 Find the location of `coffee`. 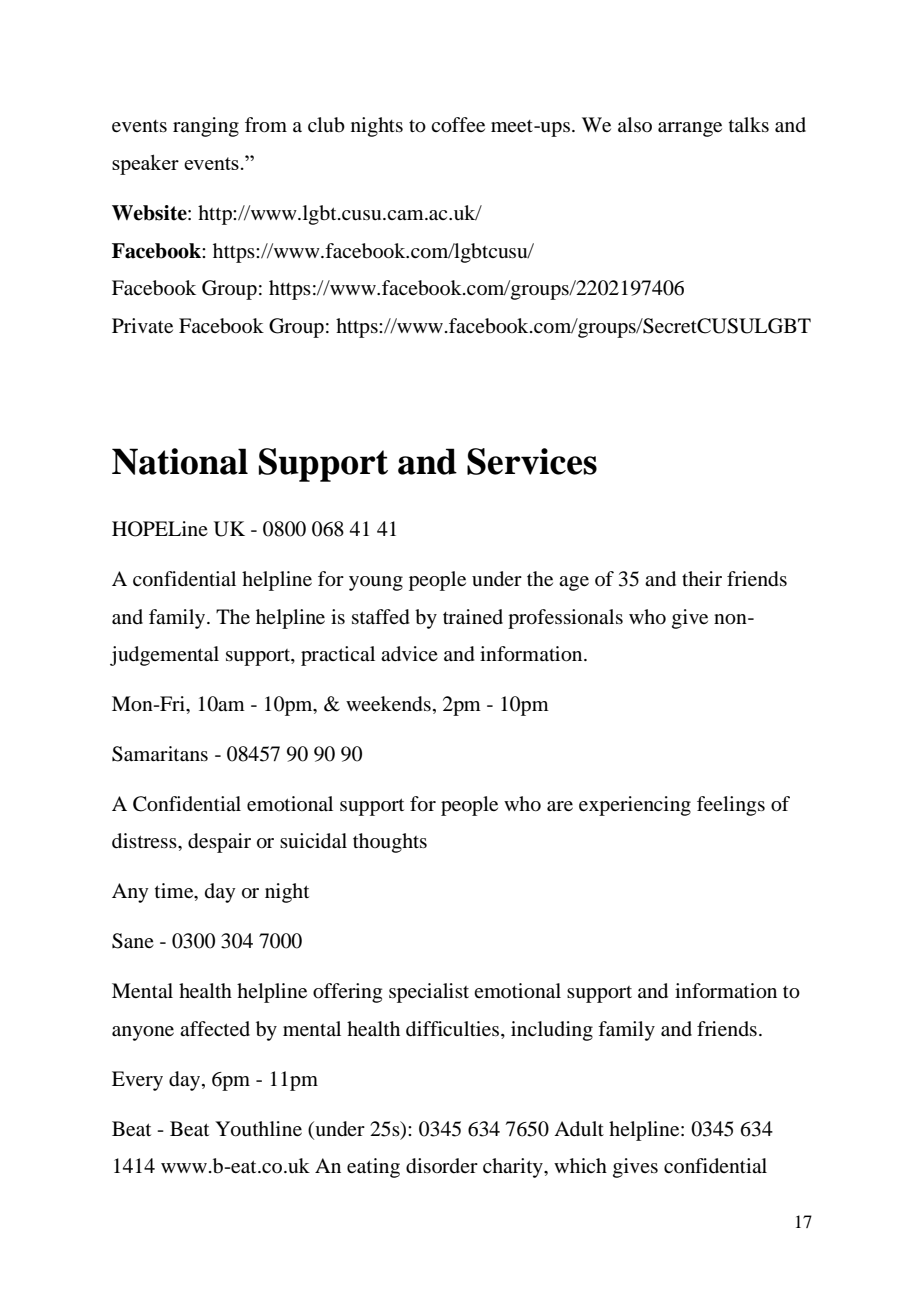

coffee is located at coordinates (458, 125).
